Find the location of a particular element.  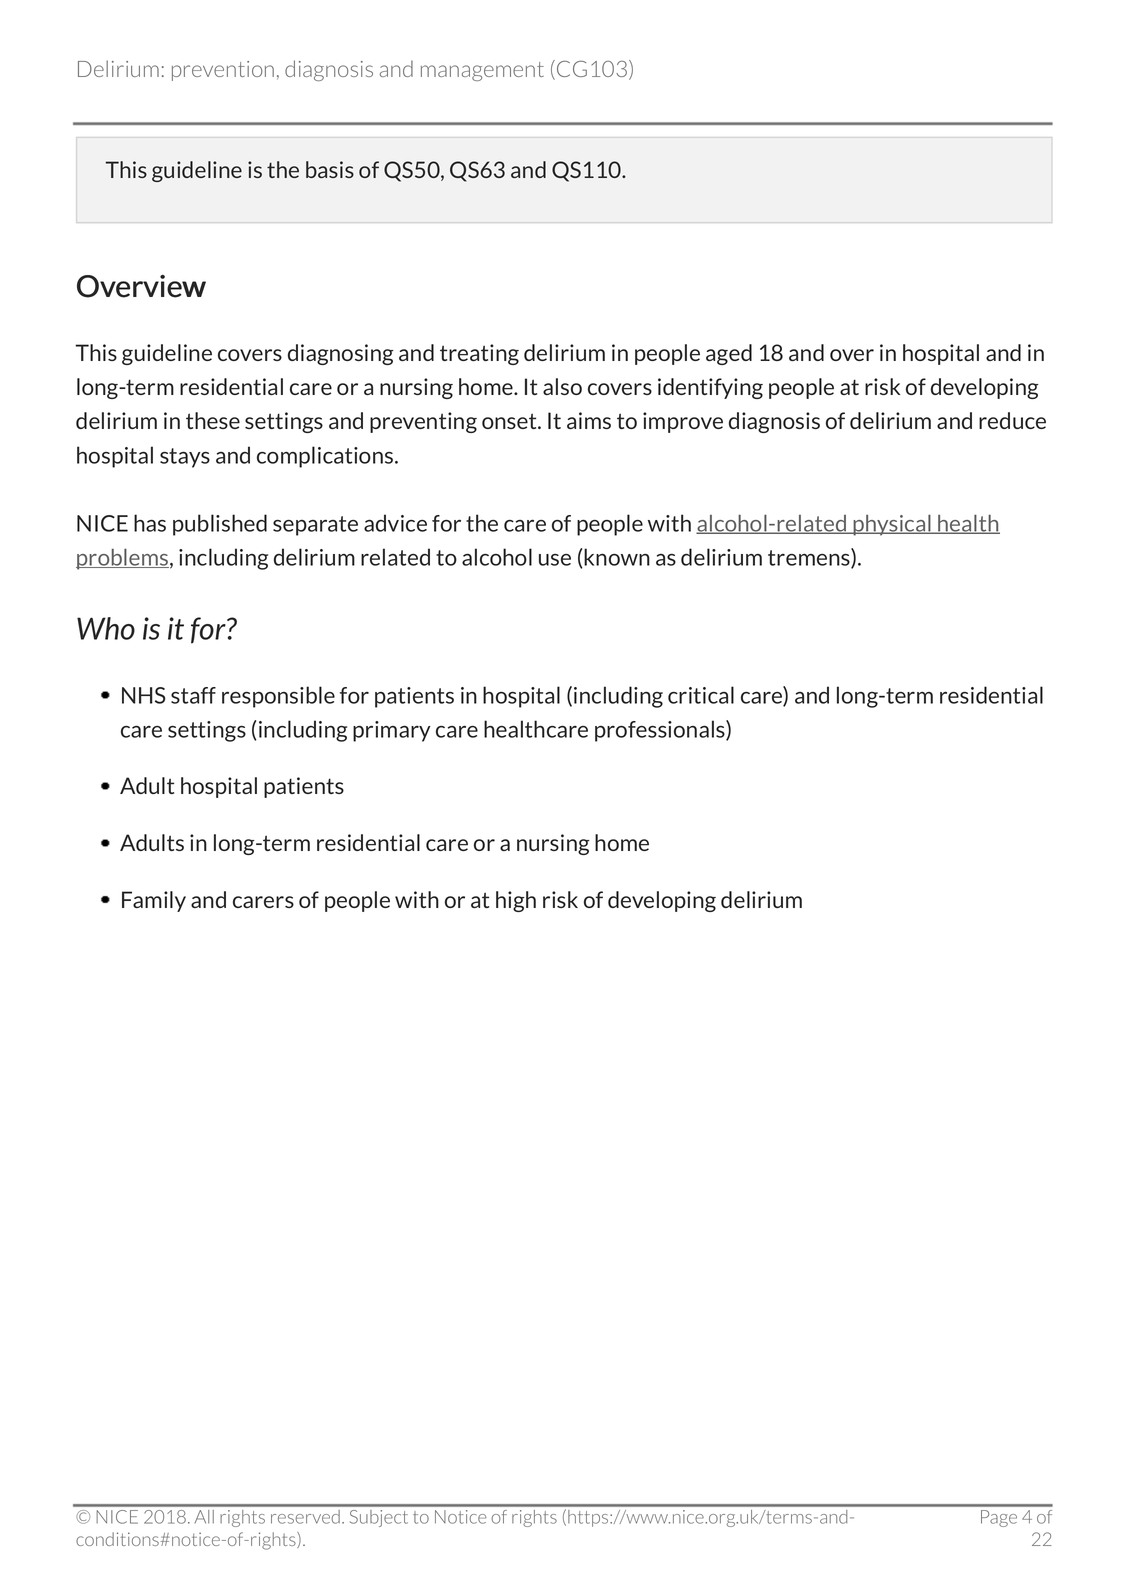

Family is located at coordinates (154, 901).
